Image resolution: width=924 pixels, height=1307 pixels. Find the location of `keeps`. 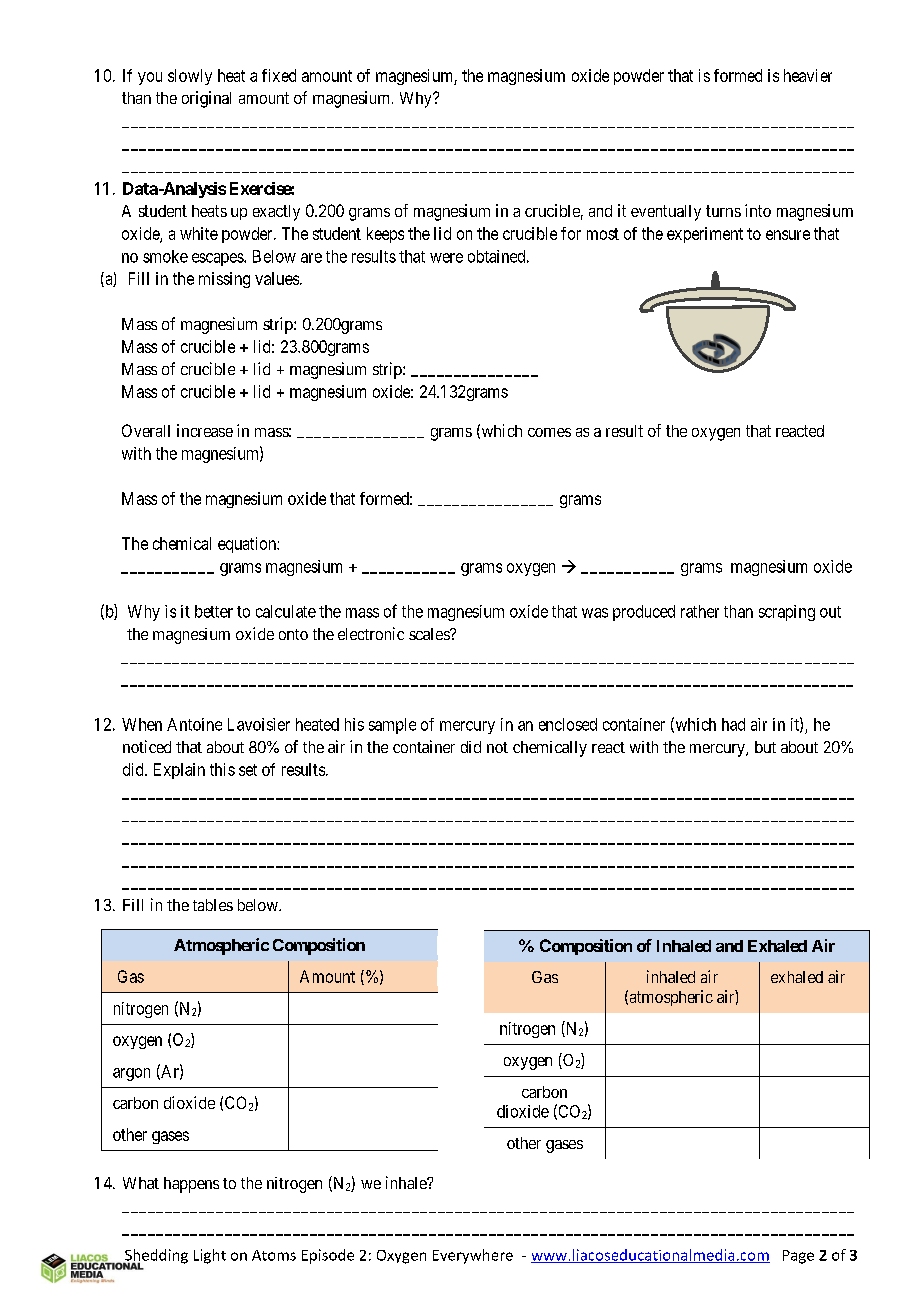

keeps is located at coordinates (385, 235).
